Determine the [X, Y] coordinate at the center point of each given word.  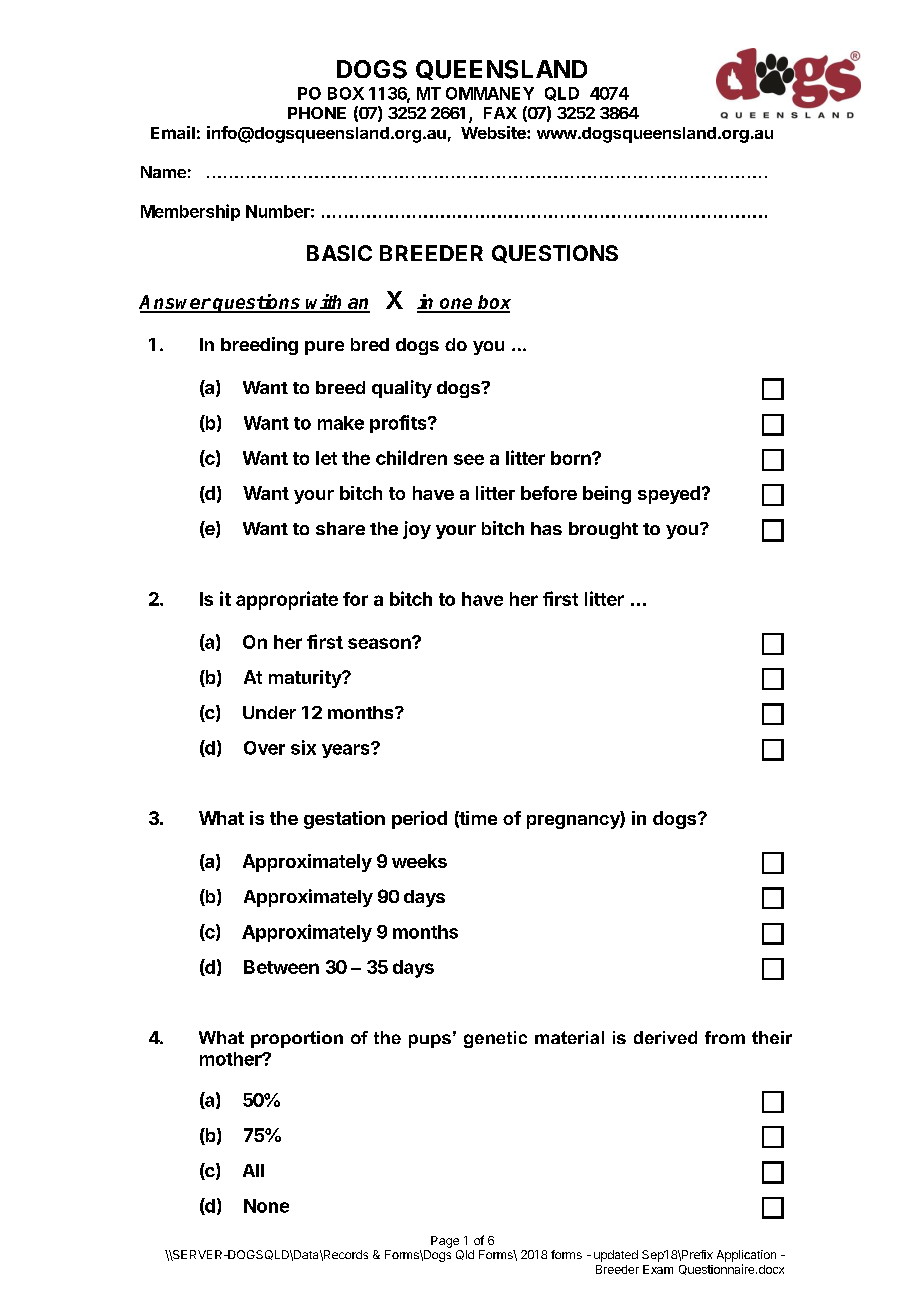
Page [445, 1242]
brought [603, 530]
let [326, 458]
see [469, 459]
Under [269, 712]
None [266, 1206]
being [607, 495]
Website [494, 132]
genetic [495, 1039]
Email [173, 132]
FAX [500, 113]
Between [281, 967]
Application [746, 1256]
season [380, 643]
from [725, 1037]
